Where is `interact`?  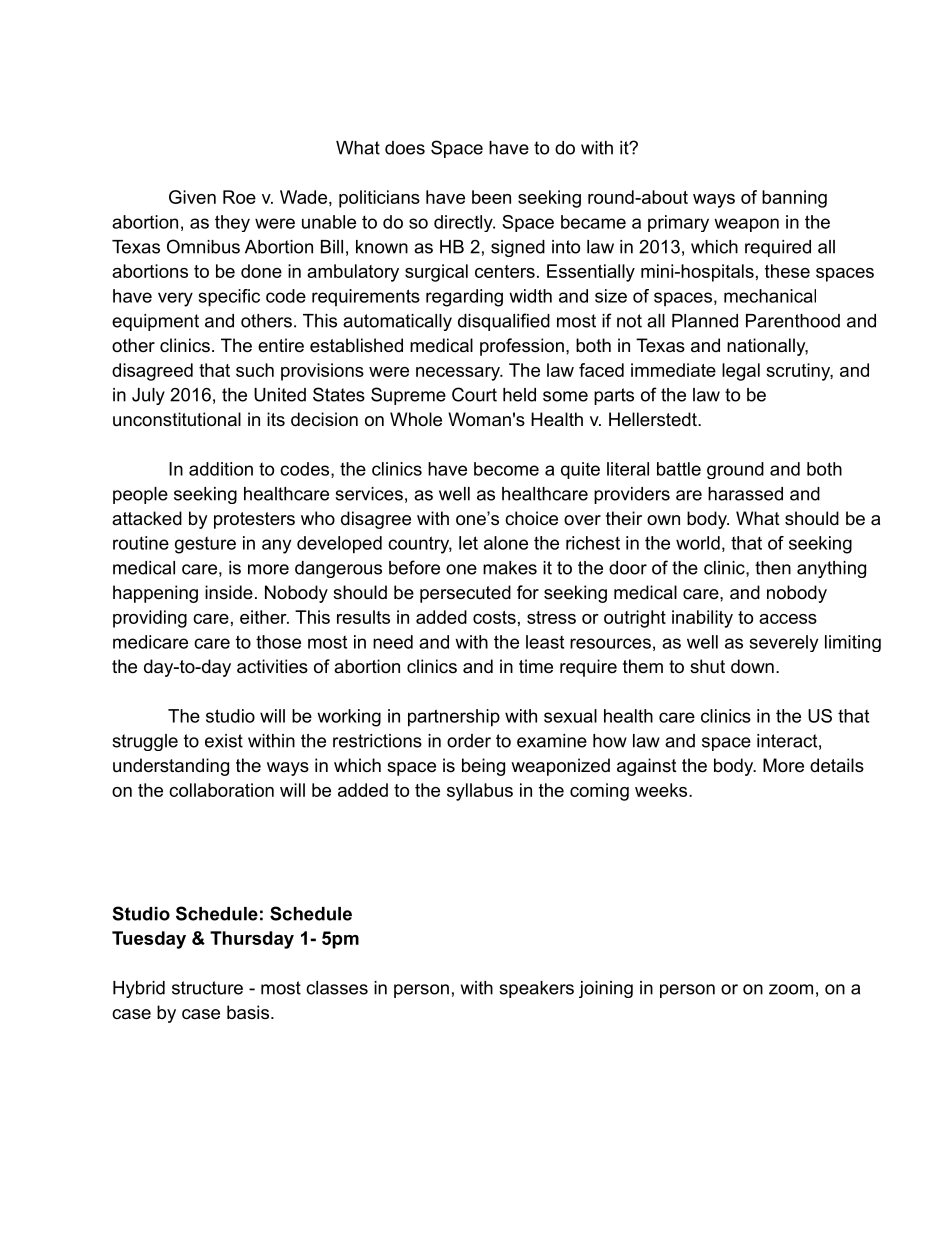 interact is located at coordinates (787, 741).
